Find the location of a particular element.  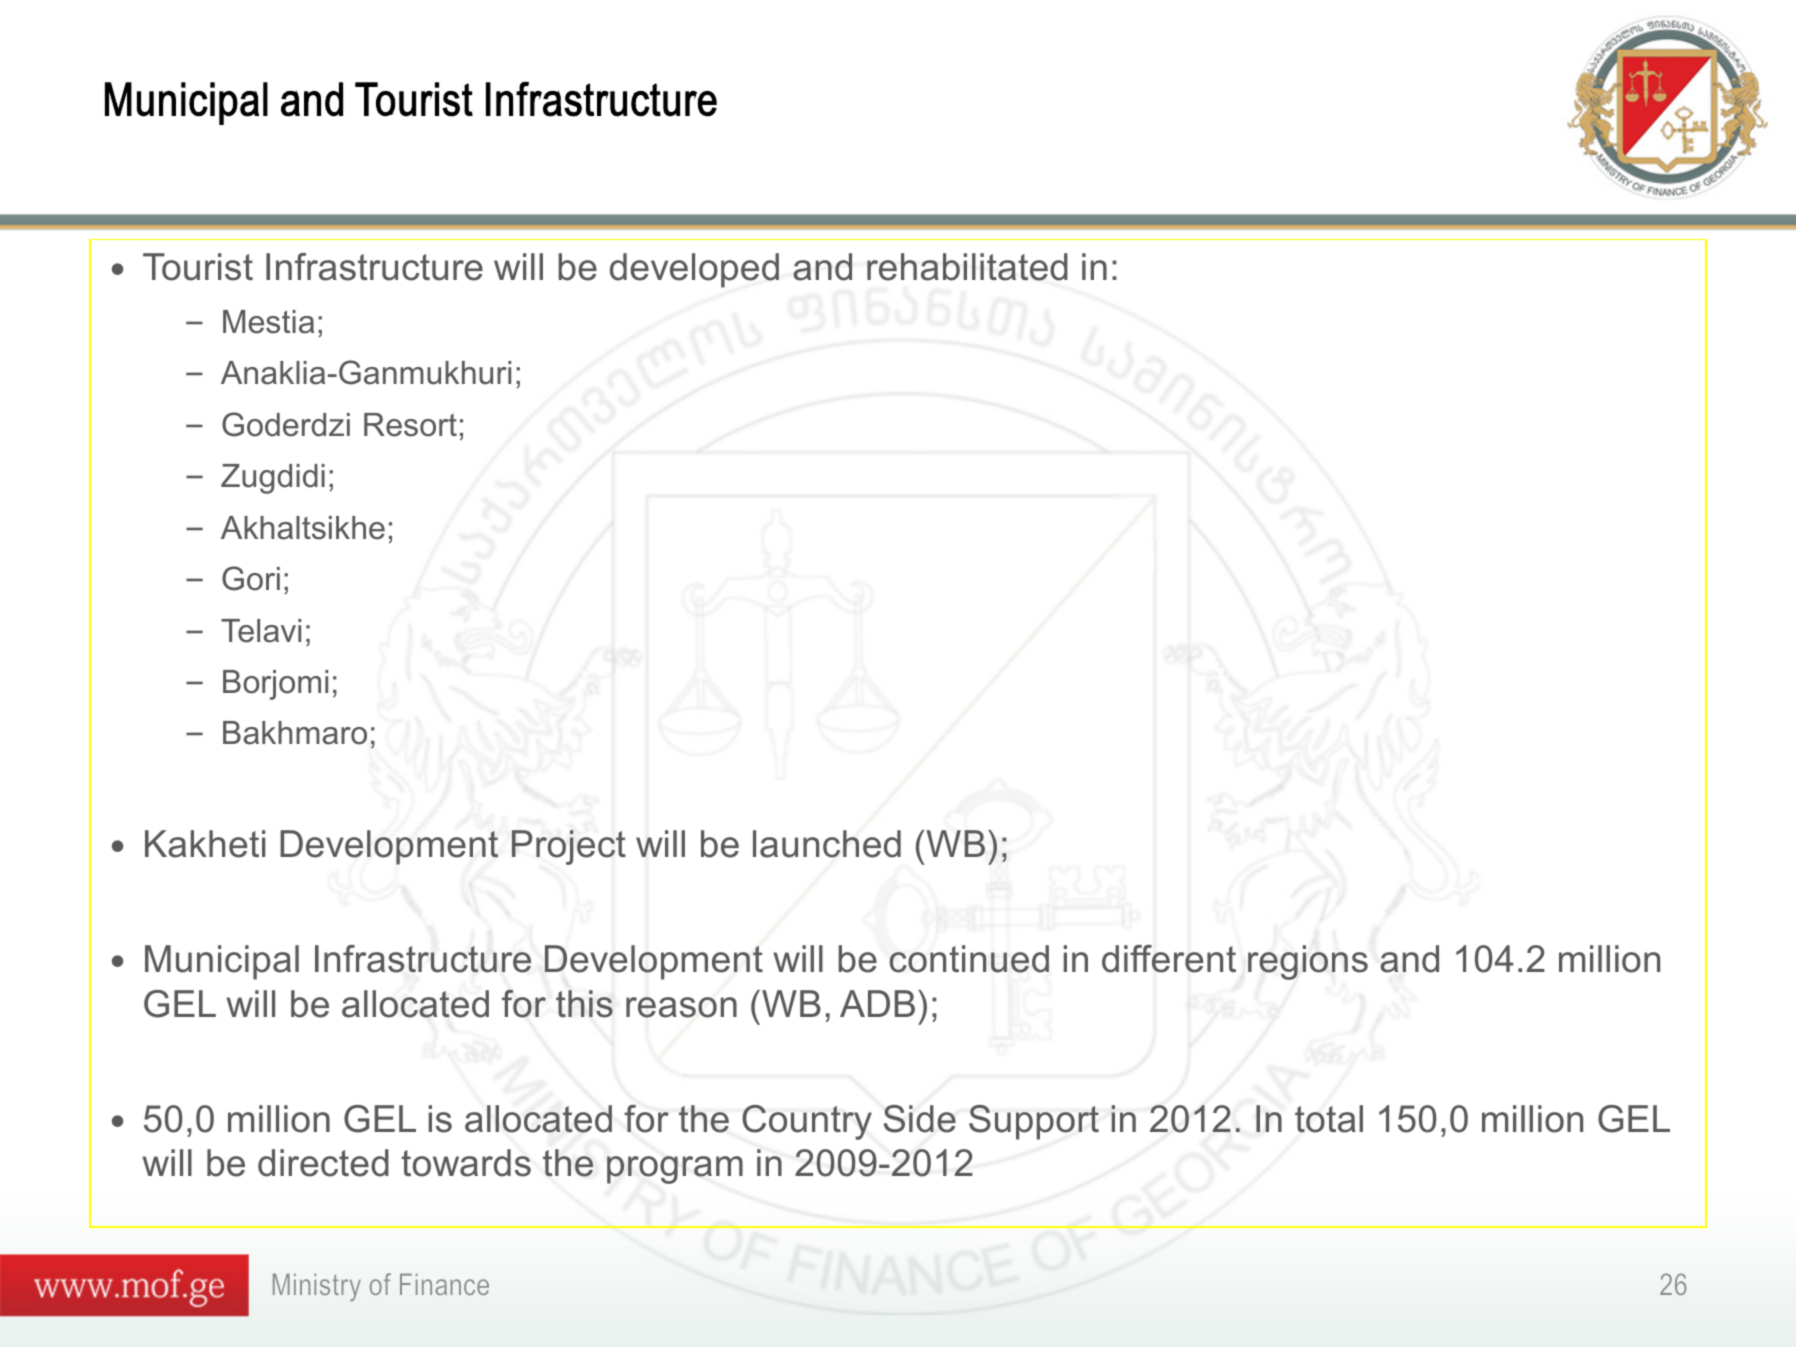

program is located at coordinates (675, 1170).
